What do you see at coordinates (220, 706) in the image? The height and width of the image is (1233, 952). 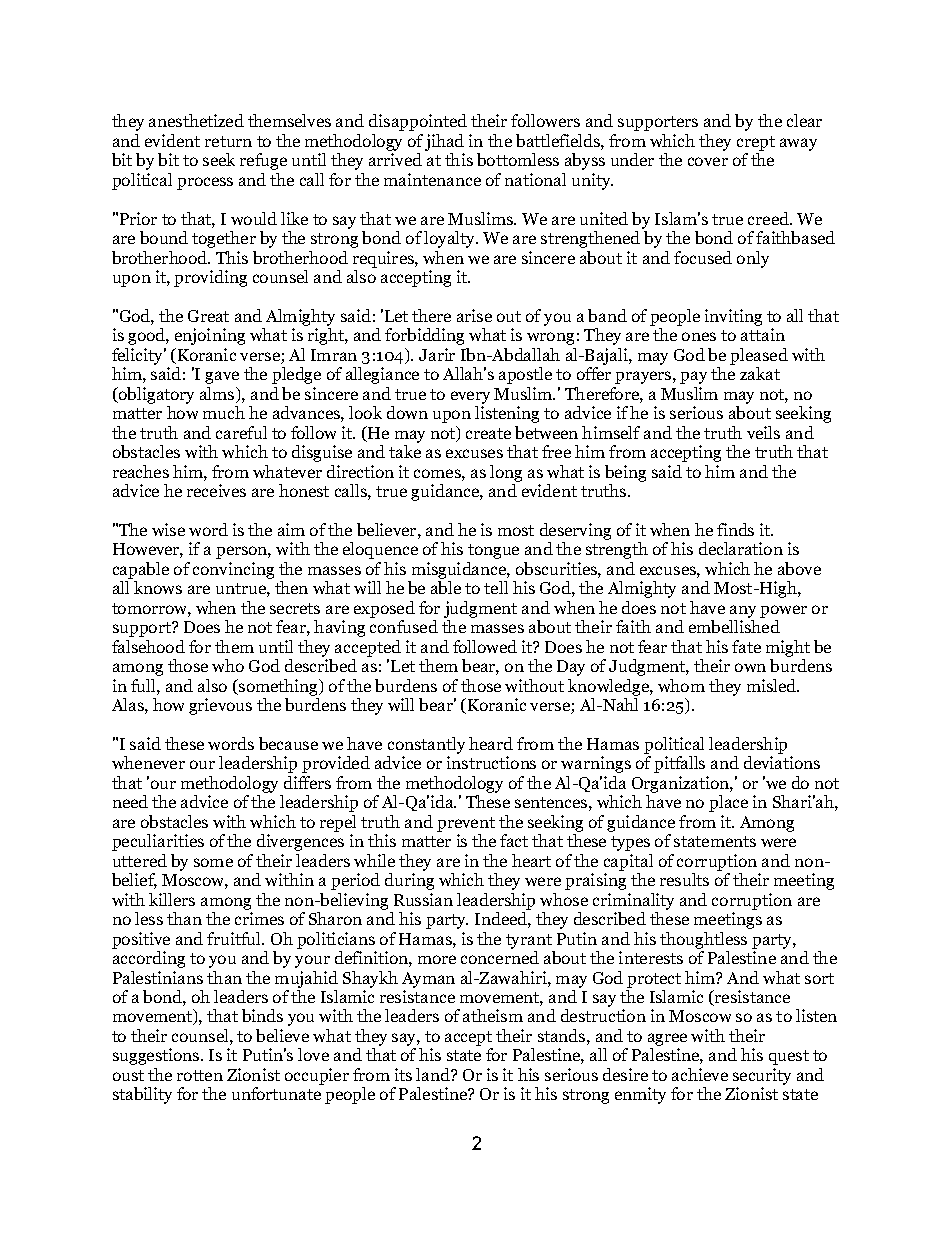 I see `grievous` at bounding box center [220, 706].
